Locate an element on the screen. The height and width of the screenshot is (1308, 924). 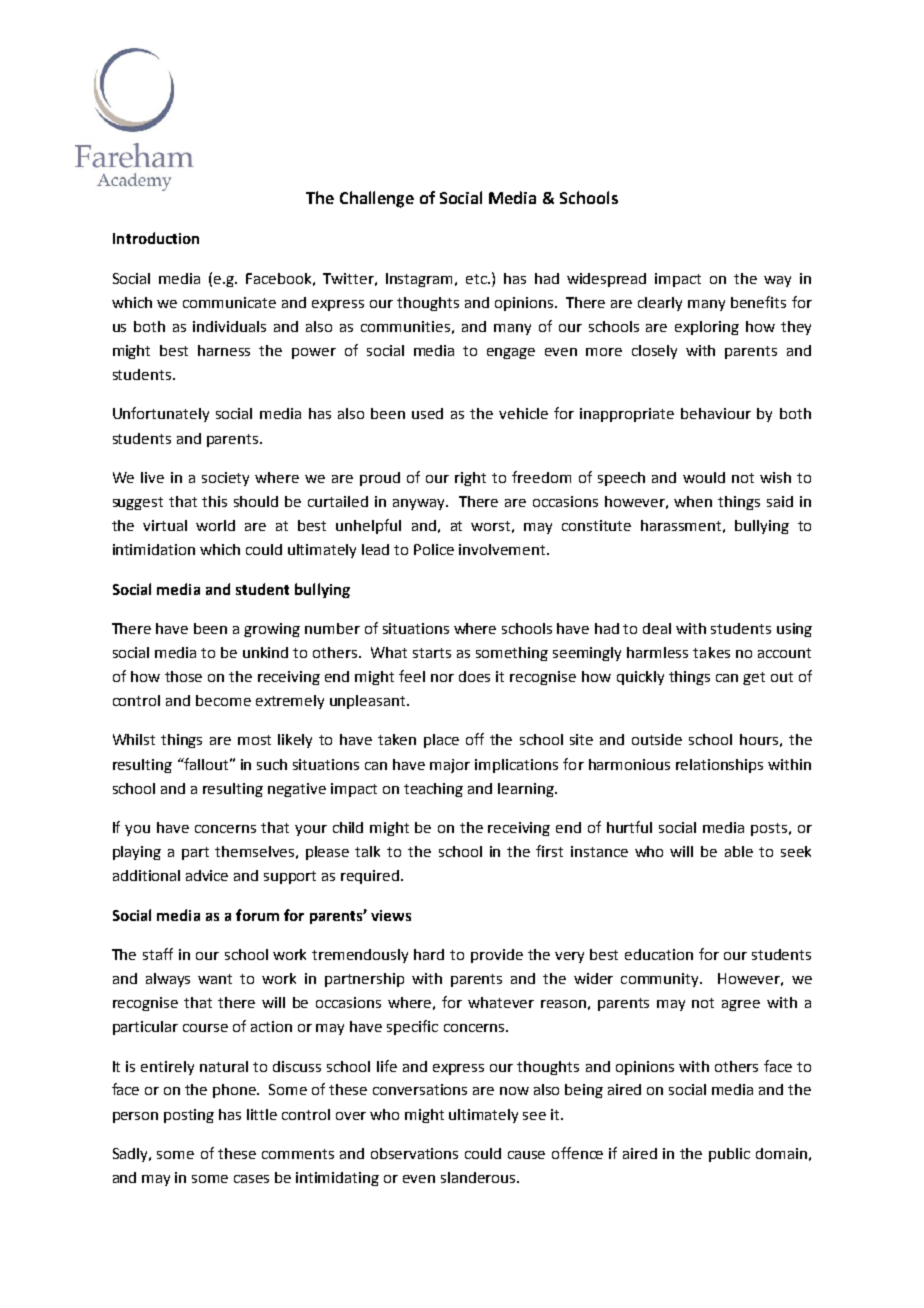
when is located at coordinates (693, 501).
